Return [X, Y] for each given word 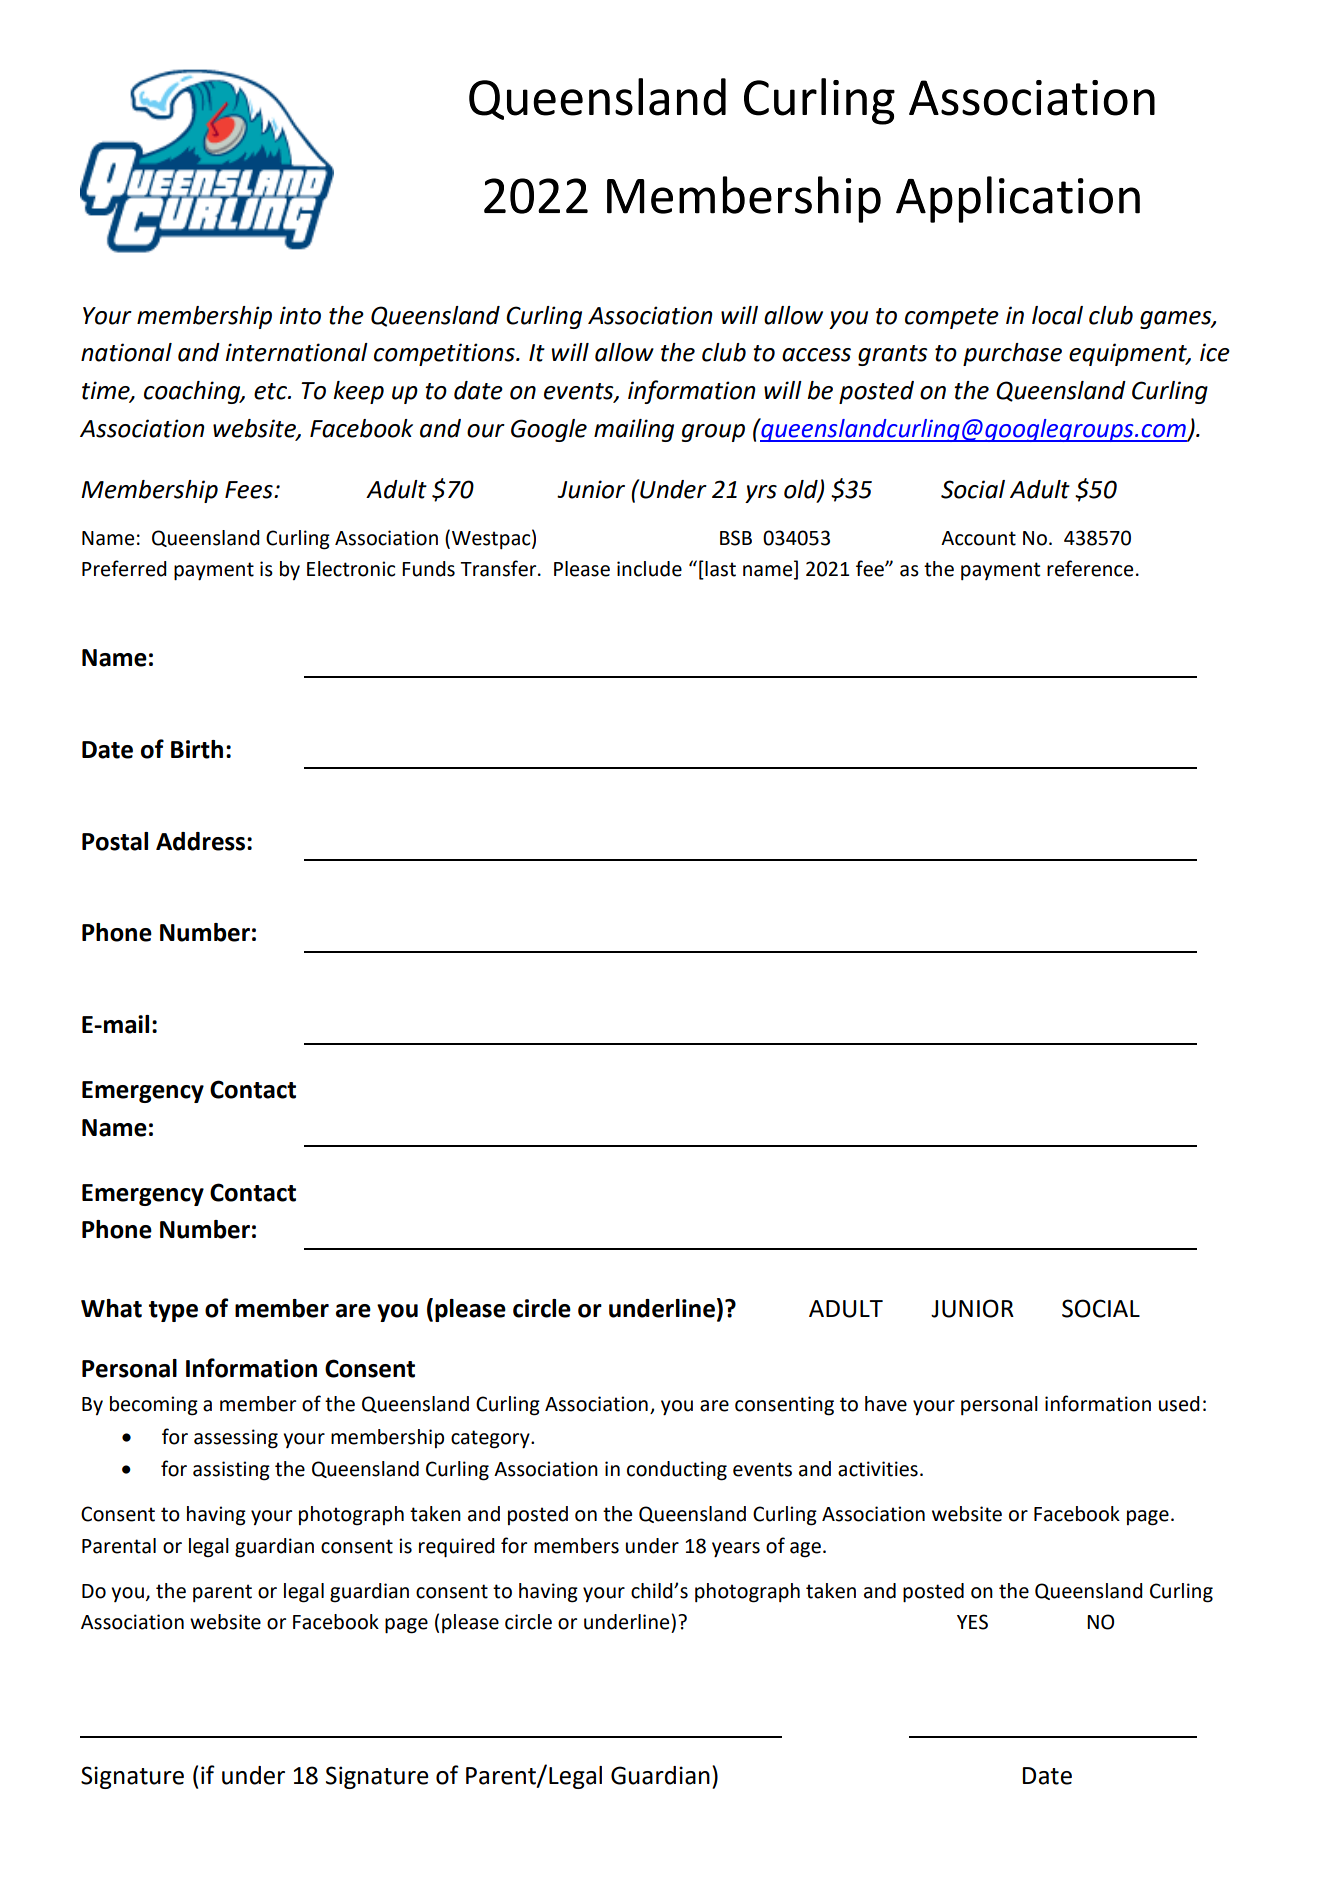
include [649, 569]
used [1179, 1404]
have [886, 1404]
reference [1090, 568]
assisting [231, 1471]
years [736, 1550]
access [816, 355]
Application [1018, 199]
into [300, 315]
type [173, 1311]
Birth [197, 749]
